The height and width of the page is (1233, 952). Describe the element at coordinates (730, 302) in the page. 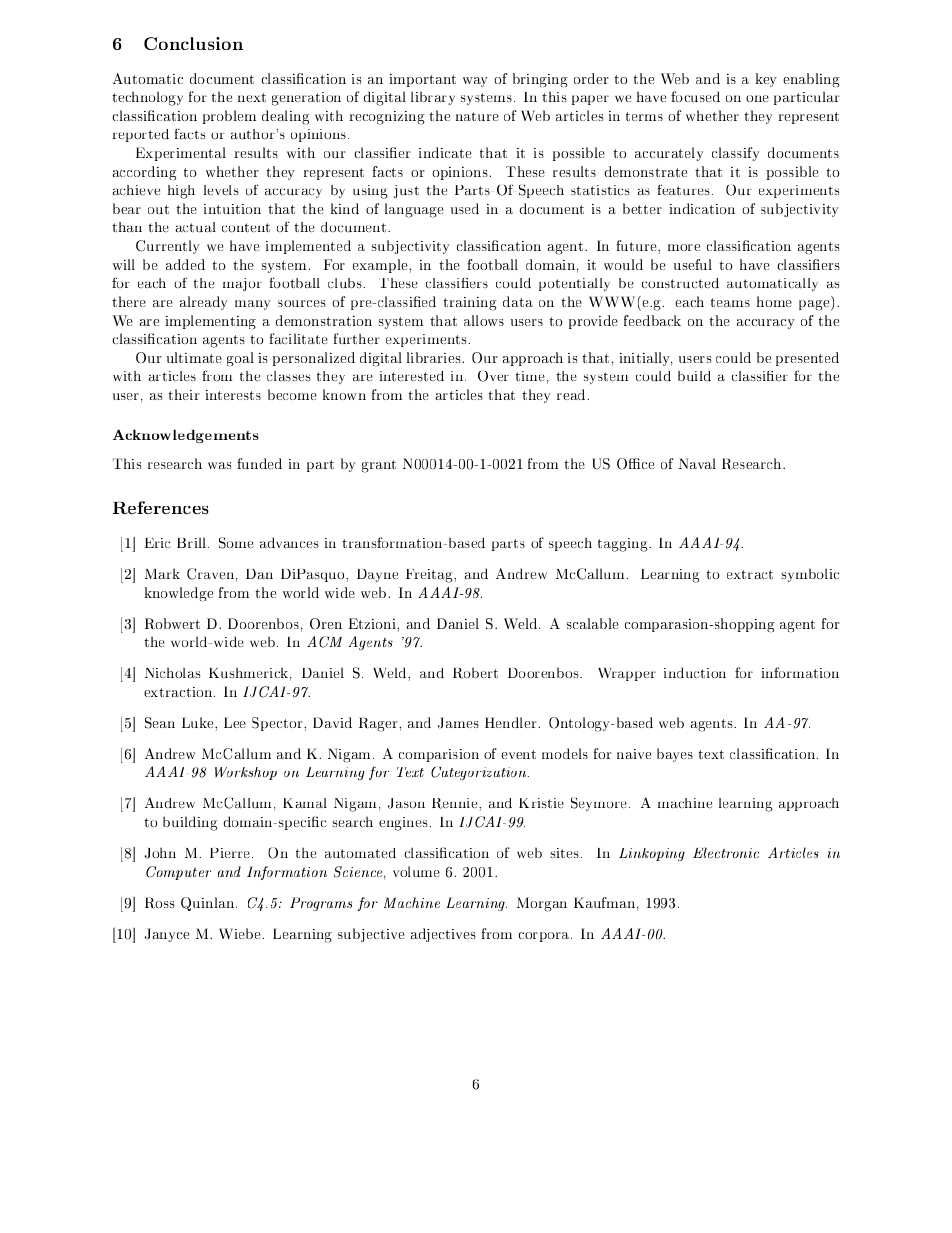

I see `teams` at that location.
